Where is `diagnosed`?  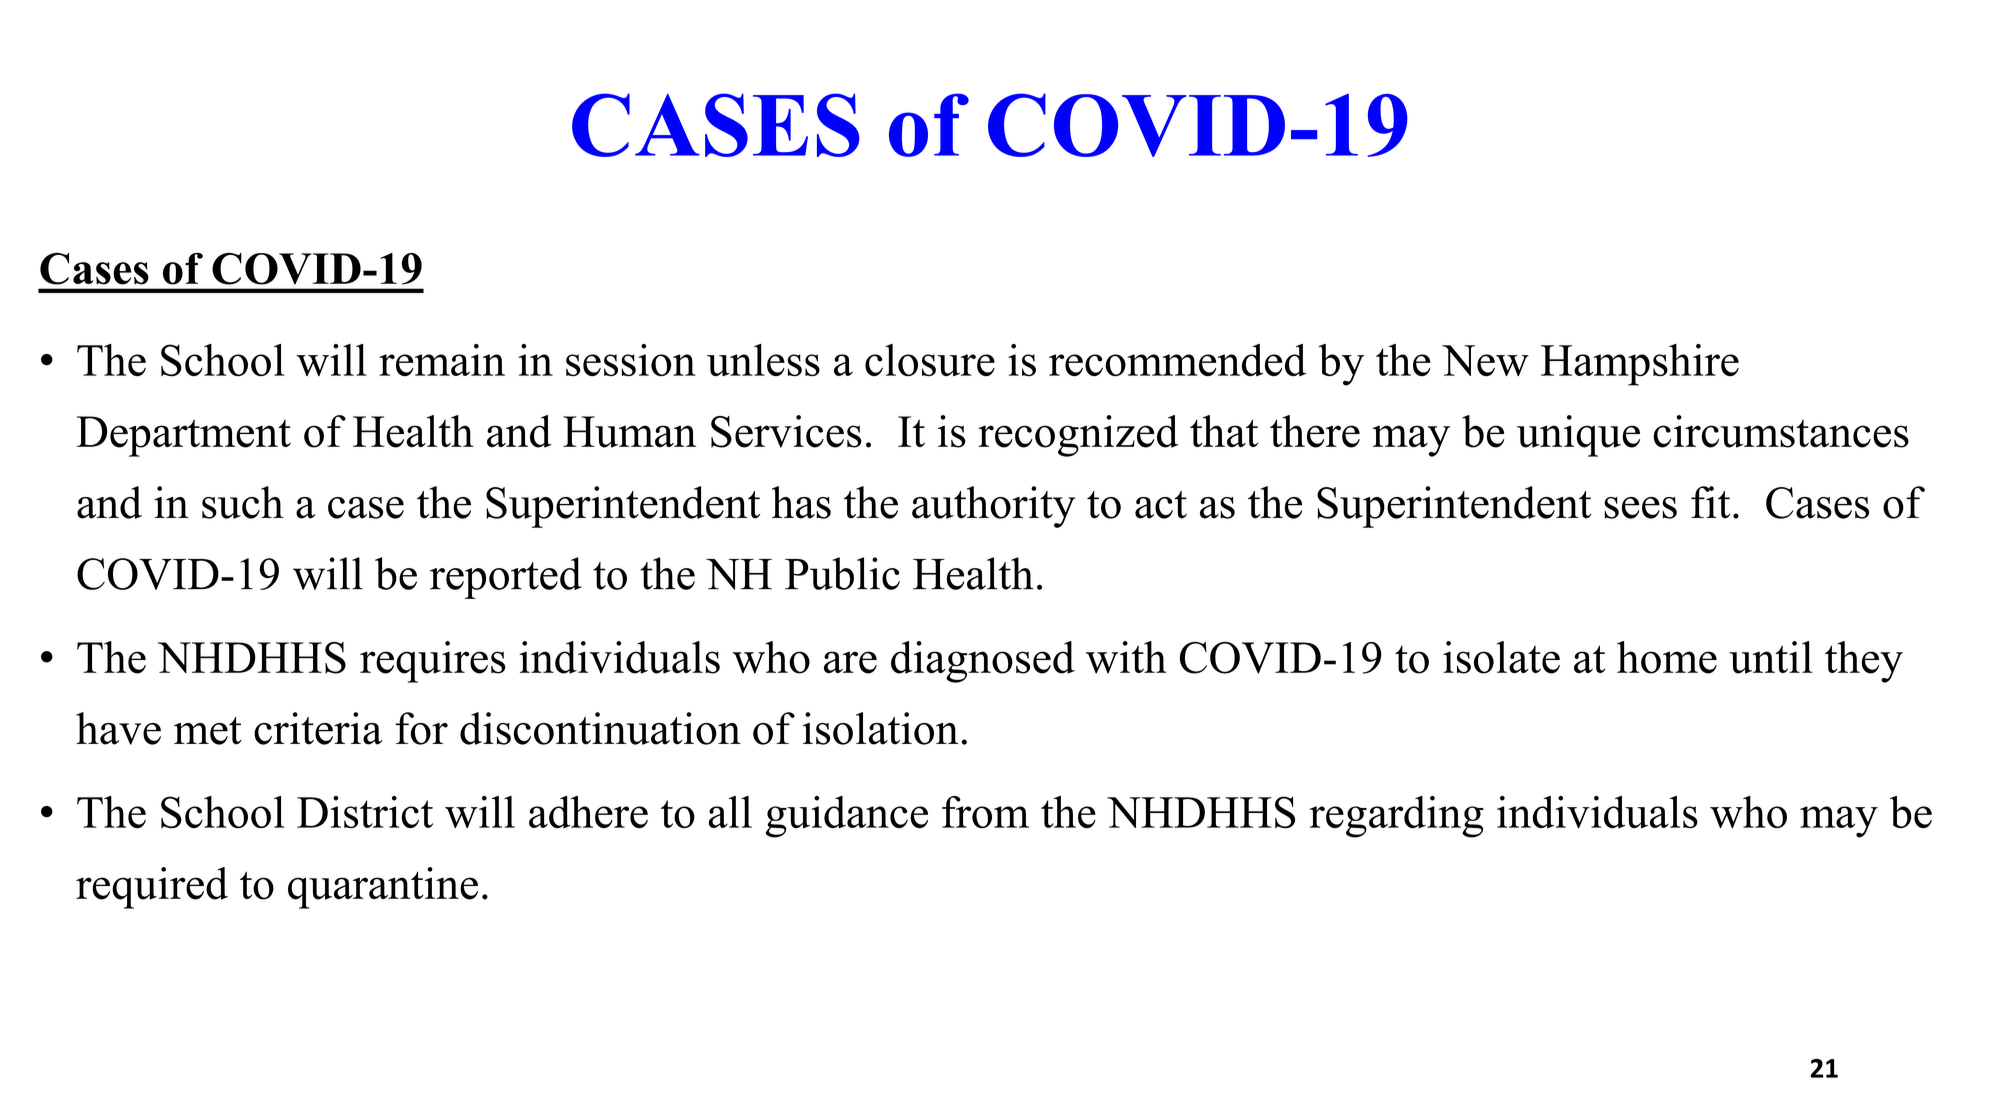 diagnosed is located at coordinates (983, 662).
